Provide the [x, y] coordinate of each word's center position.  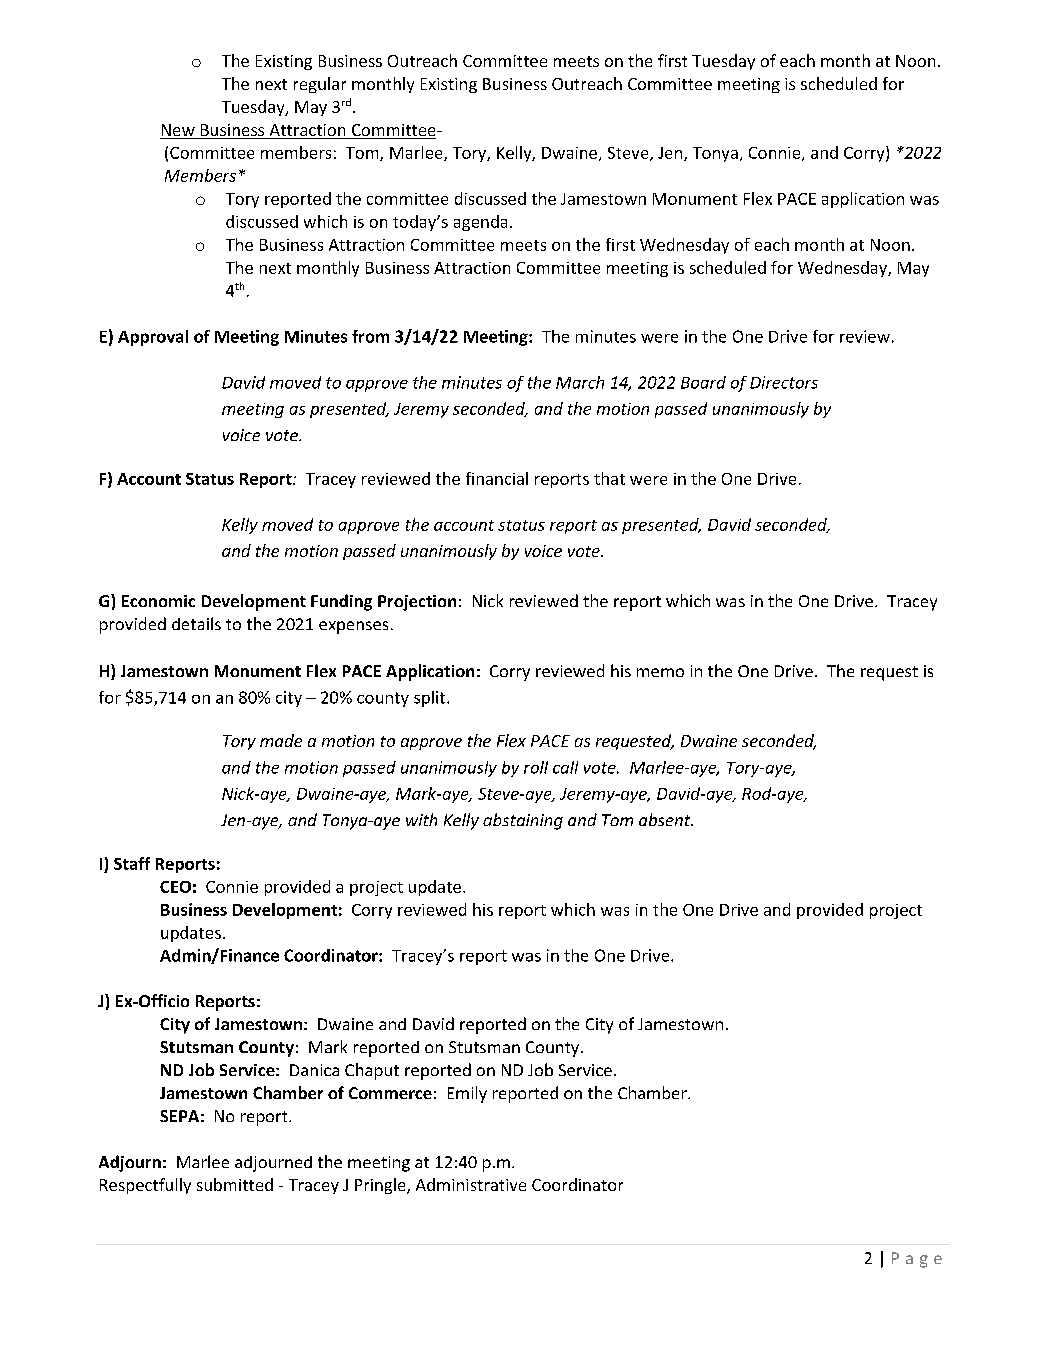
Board [703, 382]
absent [666, 819]
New [178, 131]
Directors [784, 382]
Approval [153, 338]
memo [660, 672]
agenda [480, 223]
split [429, 699]
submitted [235, 1184]
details [196, 623]
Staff [132, 863]
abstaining [523, 821]
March [580, 382]
